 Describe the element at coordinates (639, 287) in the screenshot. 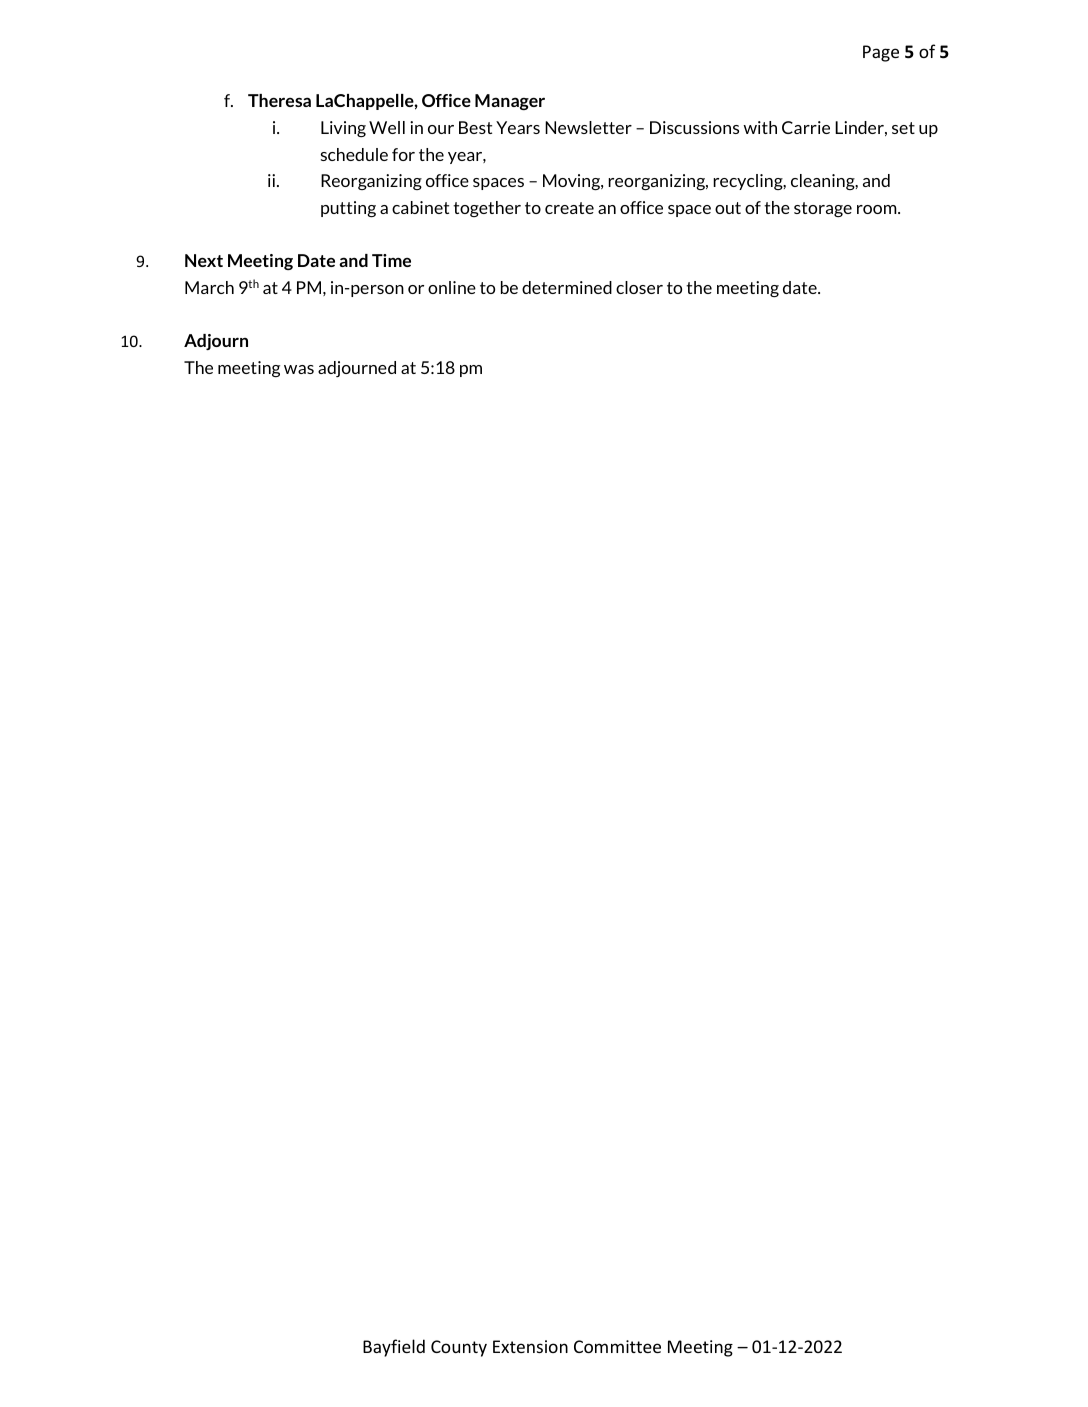

I see `closer` at that location.
